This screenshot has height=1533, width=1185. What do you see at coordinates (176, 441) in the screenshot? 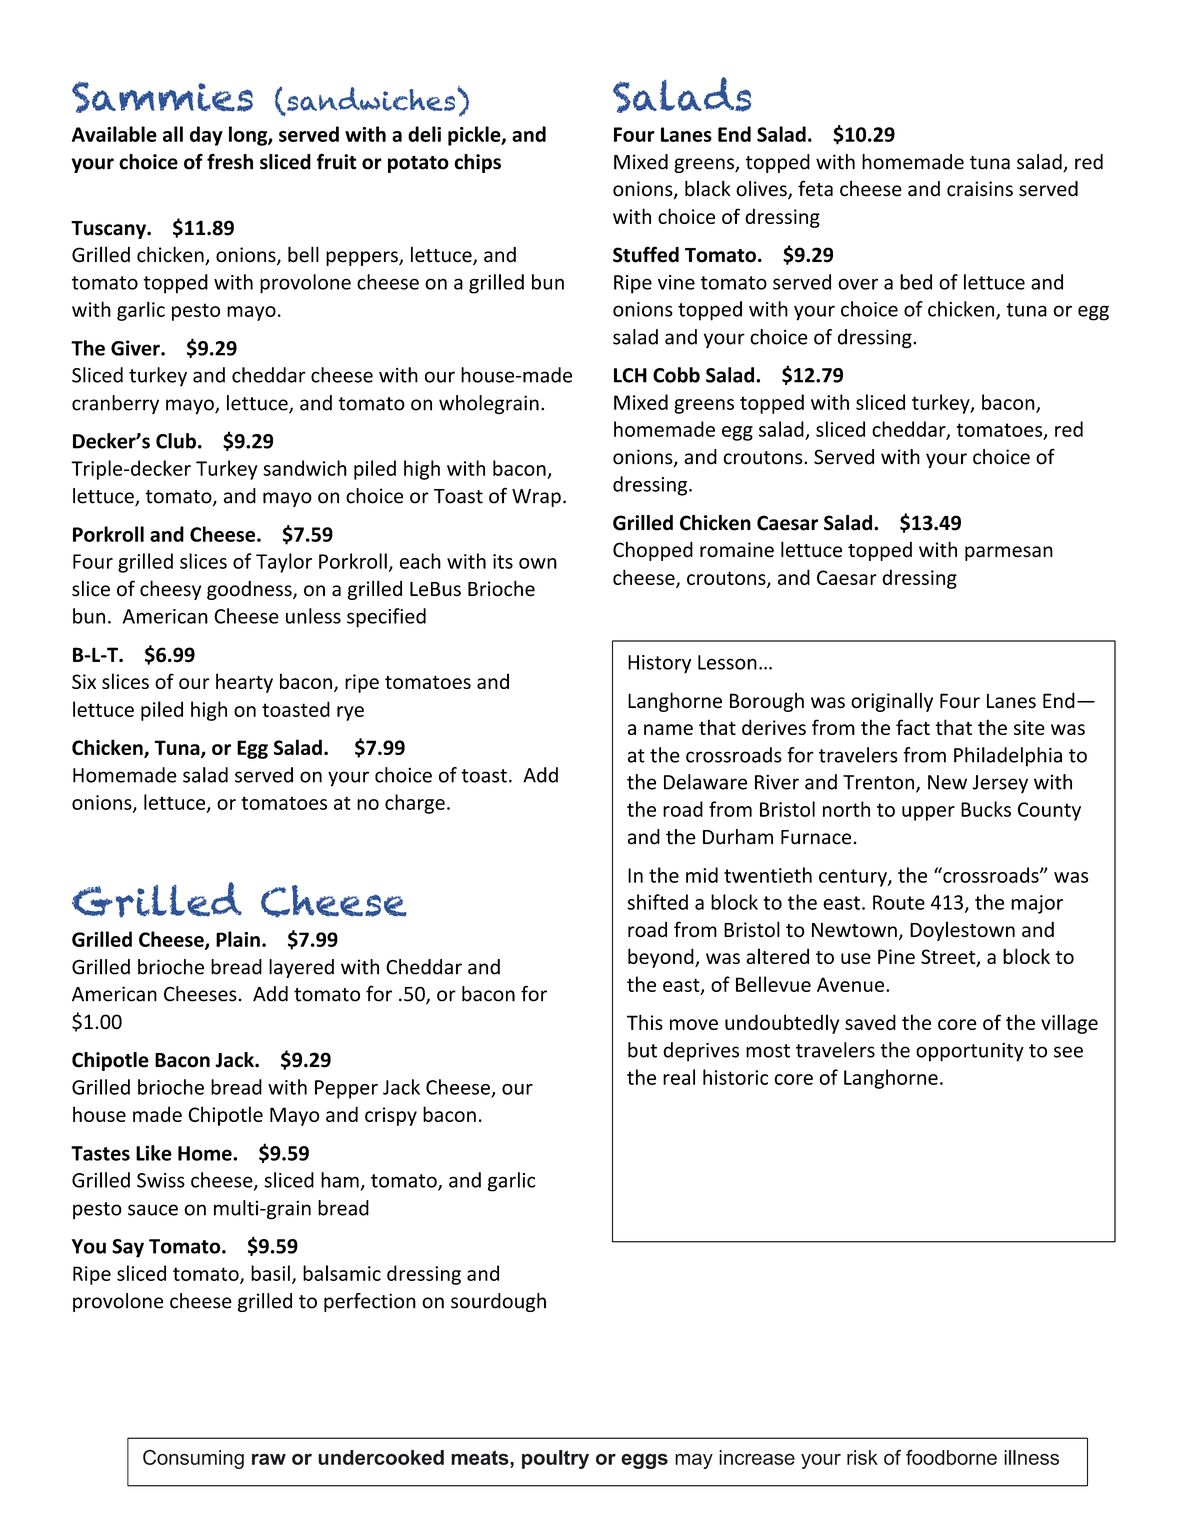
I see `Club` at bounding box center [176, 441].
